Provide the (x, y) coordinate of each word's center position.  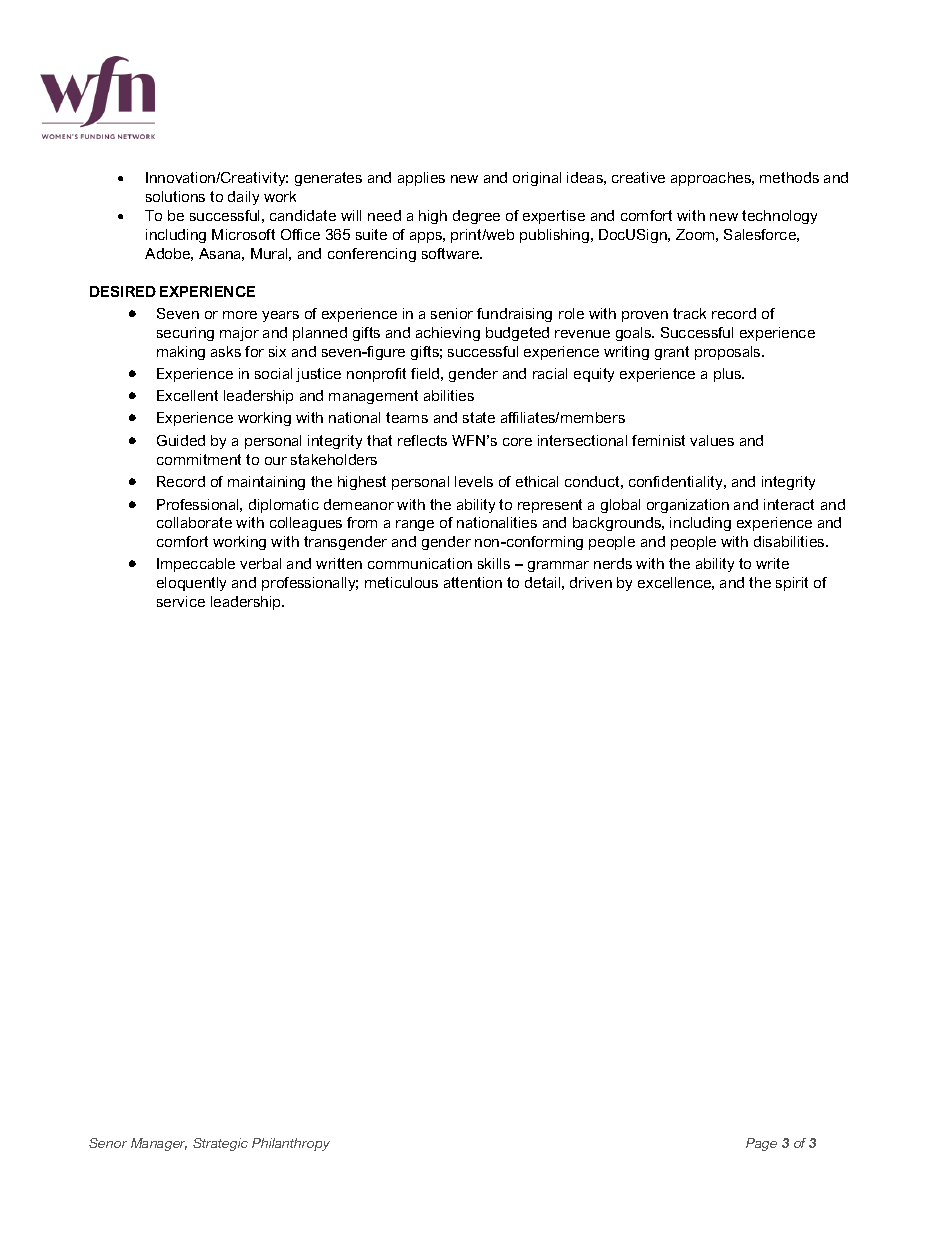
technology (779, 217)
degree (476, 217)
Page (761, 1144)
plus (729, 375)
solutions (175, 196)
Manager (159, 1144)
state (479, 417)
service (181, 601)
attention (473, 582)
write (772, 563)
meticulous (401, 582)
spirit (792, 584)
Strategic (220, 1144)
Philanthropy (291, 1144)
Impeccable (196, 565)
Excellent (187, 395)
